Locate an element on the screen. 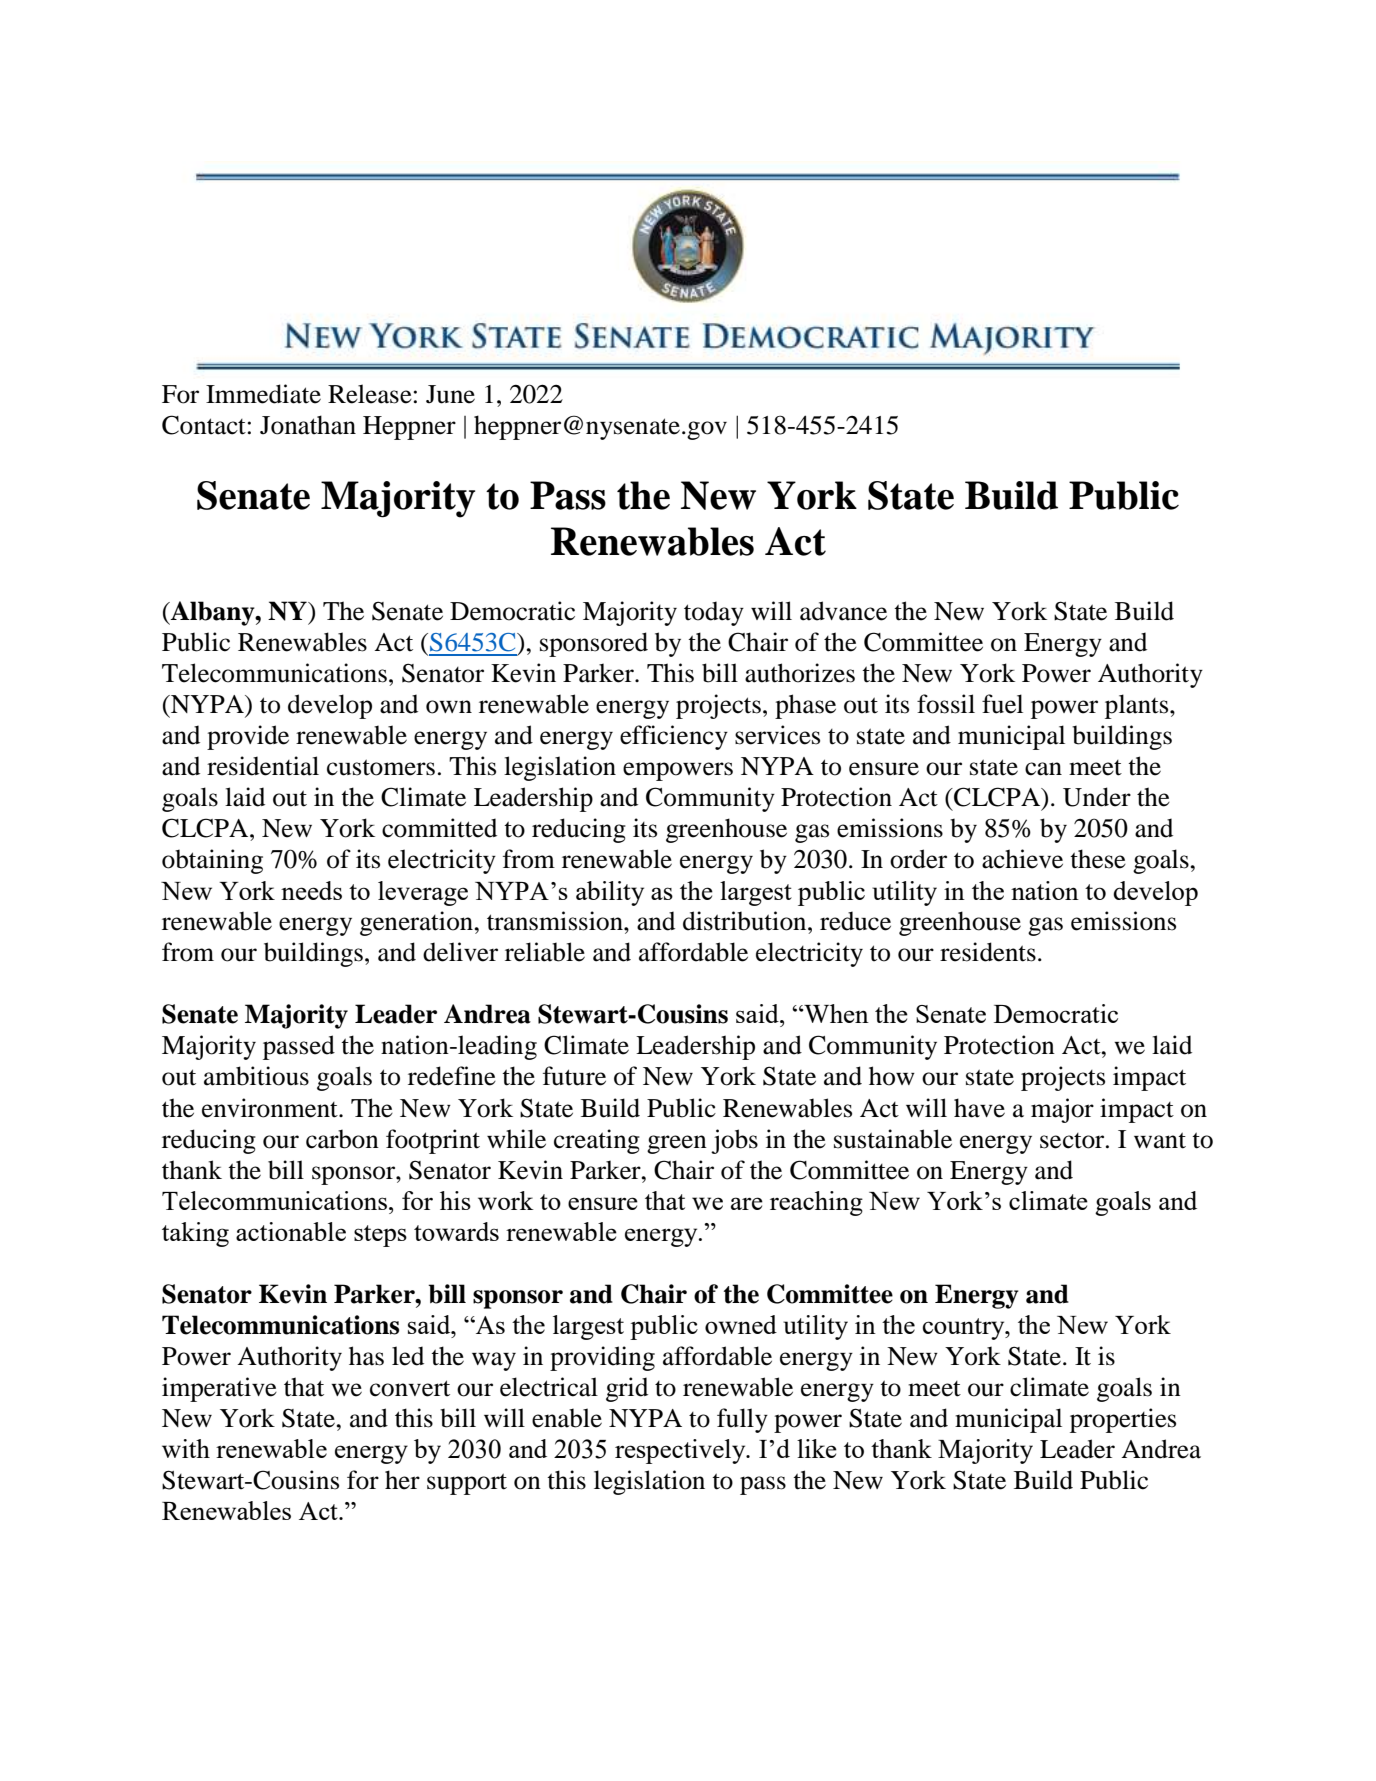 Image resolution: width=1376 pixels, height=1781 pixels. actionable is located at coordinates (291, 1231).
